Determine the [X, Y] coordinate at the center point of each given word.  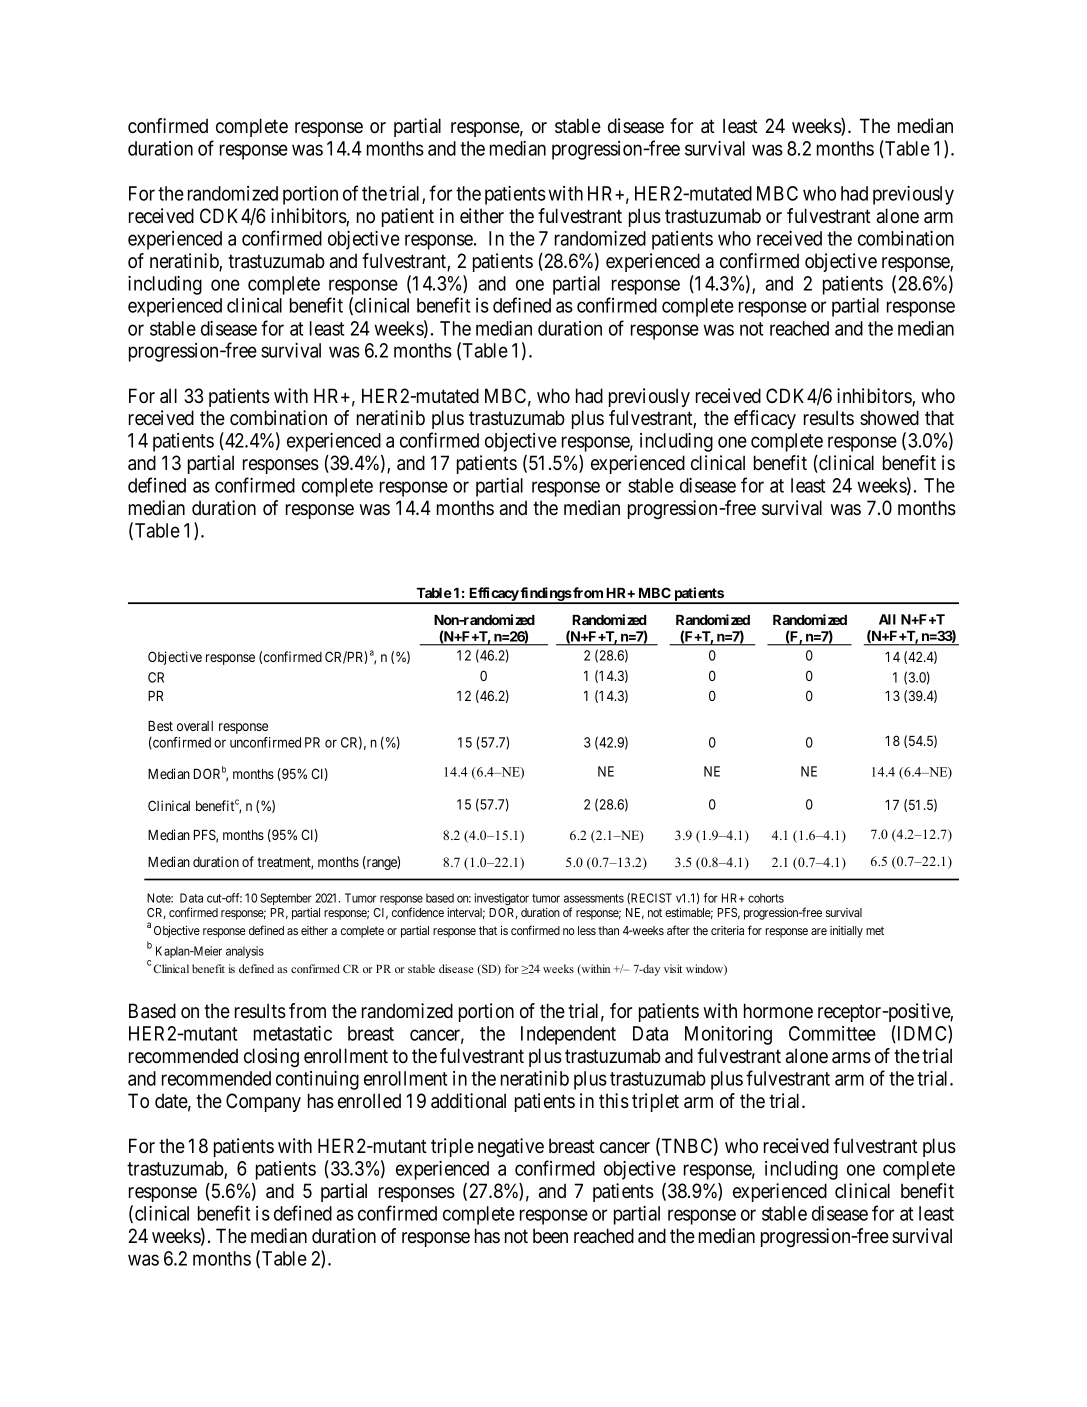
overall [195, 726]
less [587, 930]
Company [263, 1102]
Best [160, 726]
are [819, 931]
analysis [245, 952]
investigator [502, 899]
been [550, 1235]
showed [889, 418]
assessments [594, 898]
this [614, 1100]
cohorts [766, 898]
